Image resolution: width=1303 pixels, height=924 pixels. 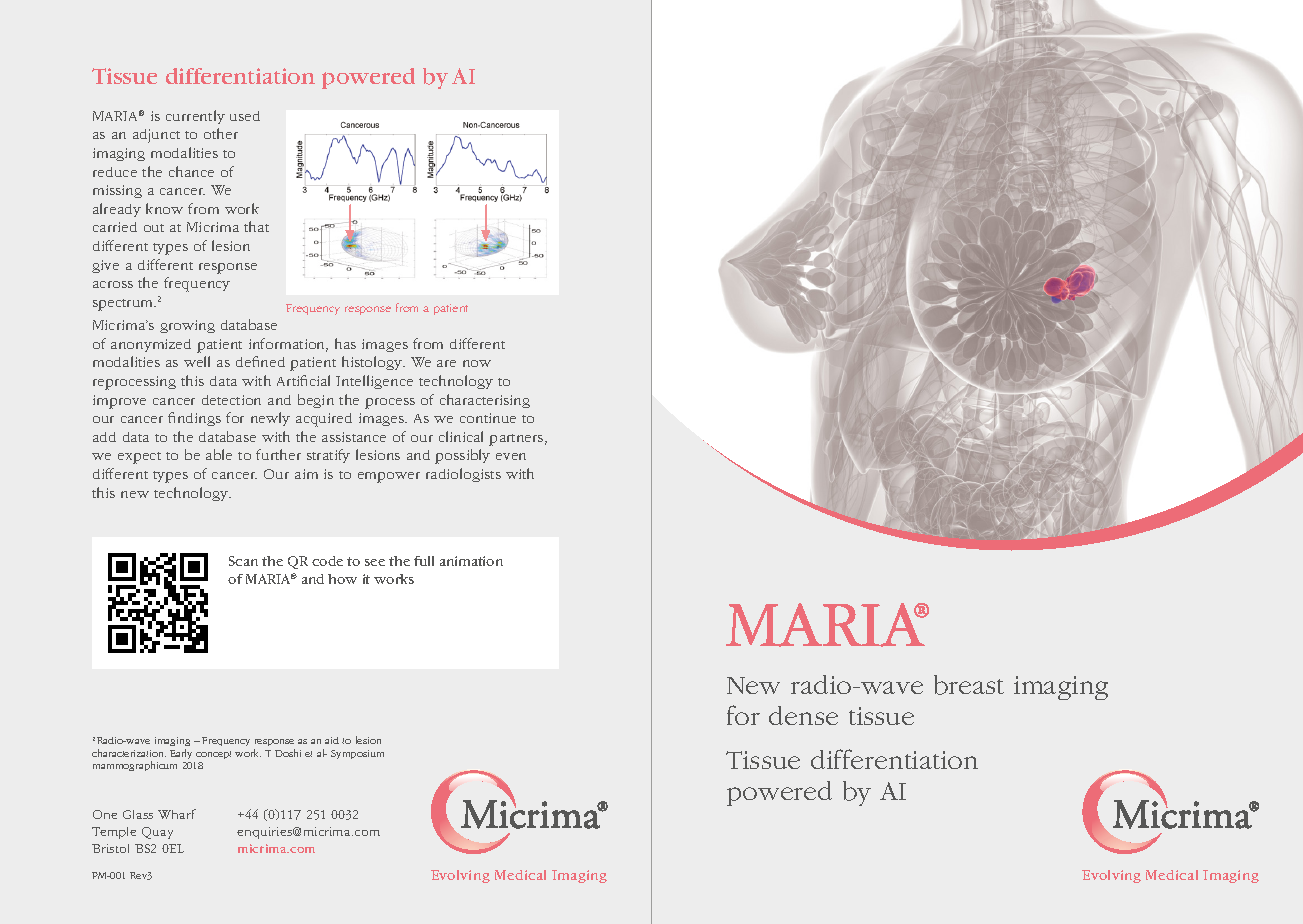 What do you see at coordinates (332, 740) in the screenshot?
I see `aid` at bounding box center [332, 740].
